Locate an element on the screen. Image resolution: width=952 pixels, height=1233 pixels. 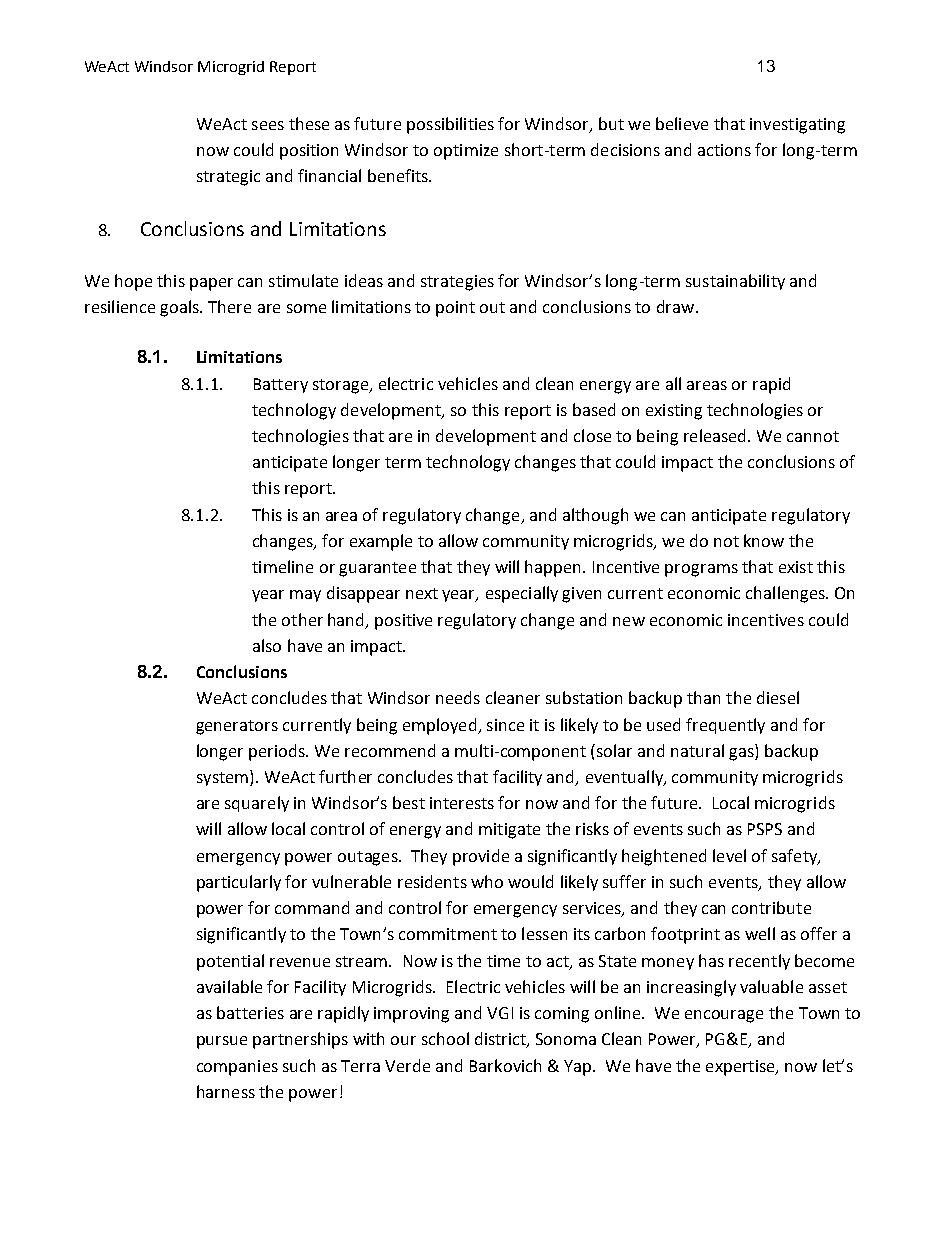
released is located at coordinates (714, 435).
